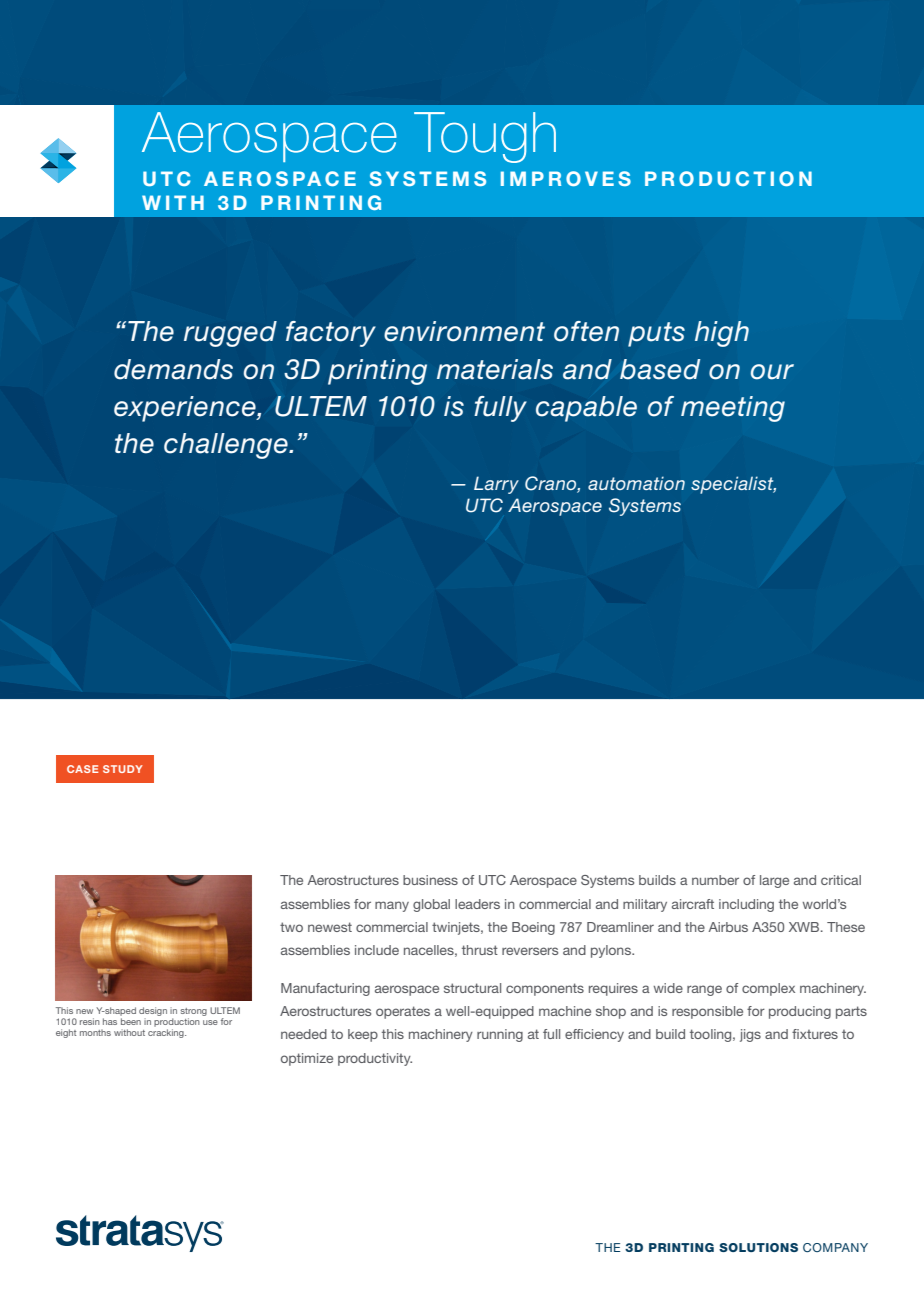 Image resolution: width=924 pixels, height=1308 pixels. Describe the element at coordinates (722, 334) in the page. I see `high` at that location.
